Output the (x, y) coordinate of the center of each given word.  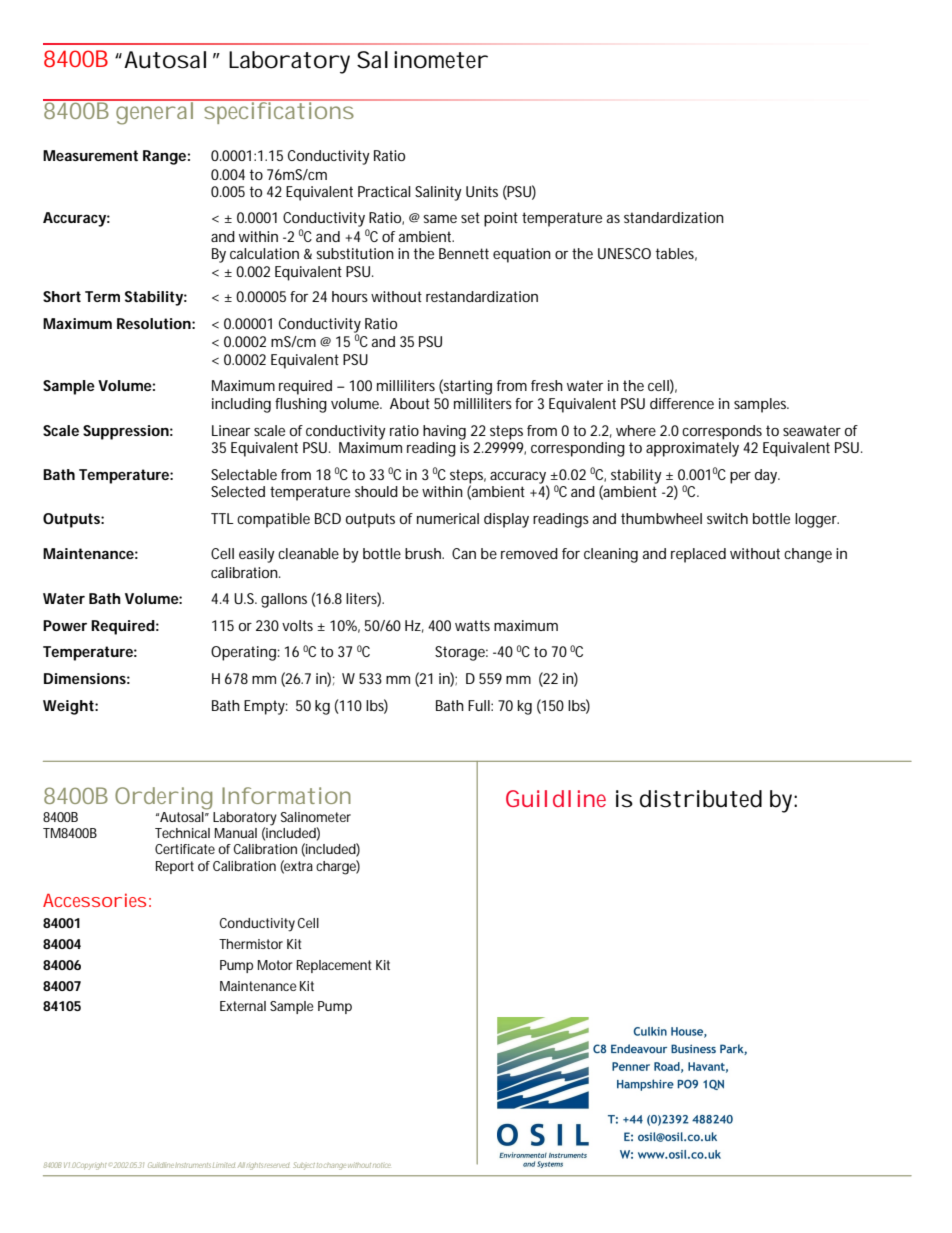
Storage (461, 653)
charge (338, 867)
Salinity (438, 193)
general (154, 112)
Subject (304, 1166)
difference (682, 403)
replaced (698, 555)
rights (256, 1166)
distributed (701, 799)
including (241, 405)
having (444, 432)
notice (382, 1165)
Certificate (187, 849)
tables (676, 254)
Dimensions (87, 678)
